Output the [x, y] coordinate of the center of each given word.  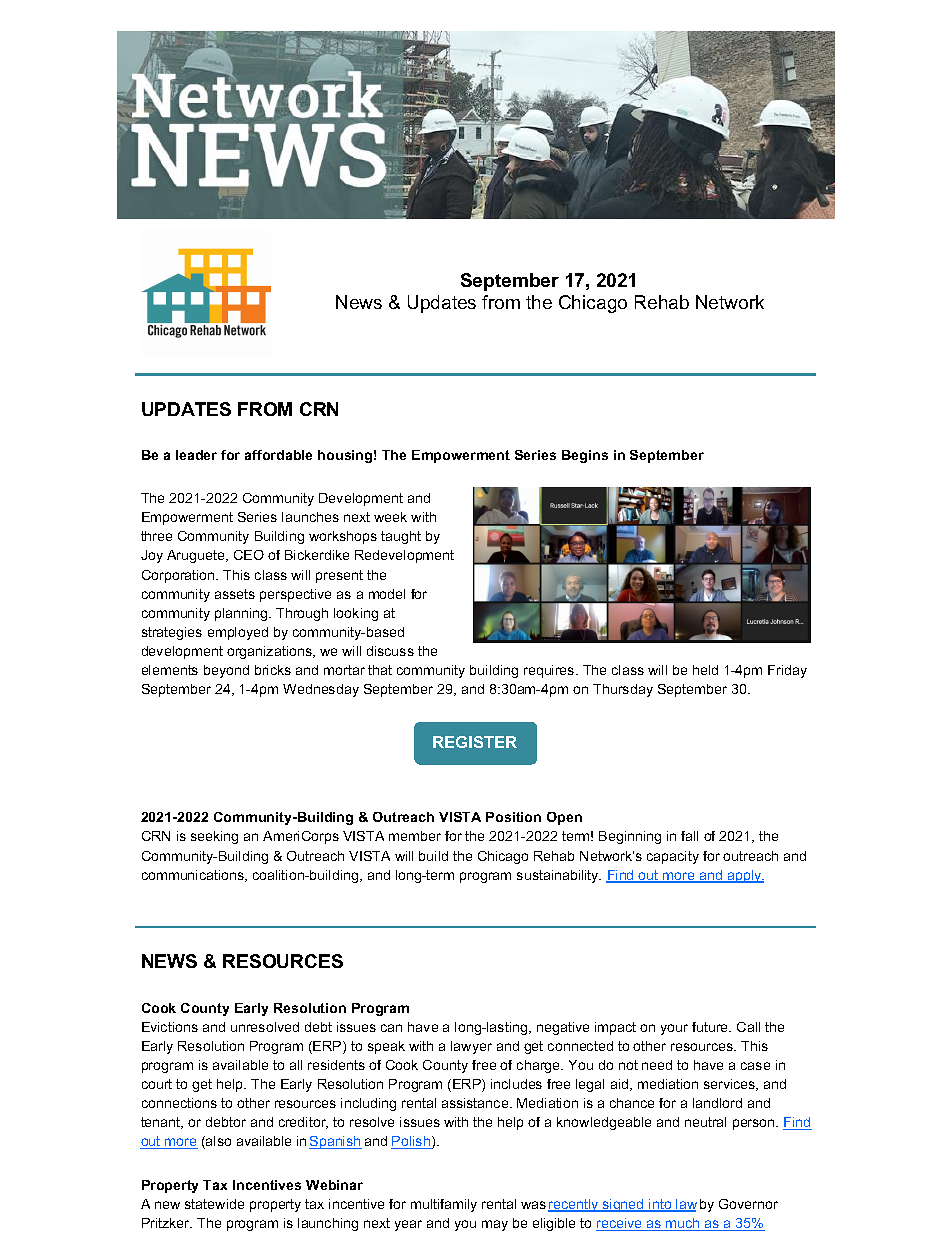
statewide [214, 1204]
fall [689, 836]
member [415, 836]
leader [196, 455]
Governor [748, 1204]
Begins [585, 456]
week [390, 517]
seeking [214, 837]
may [495, 1225]
